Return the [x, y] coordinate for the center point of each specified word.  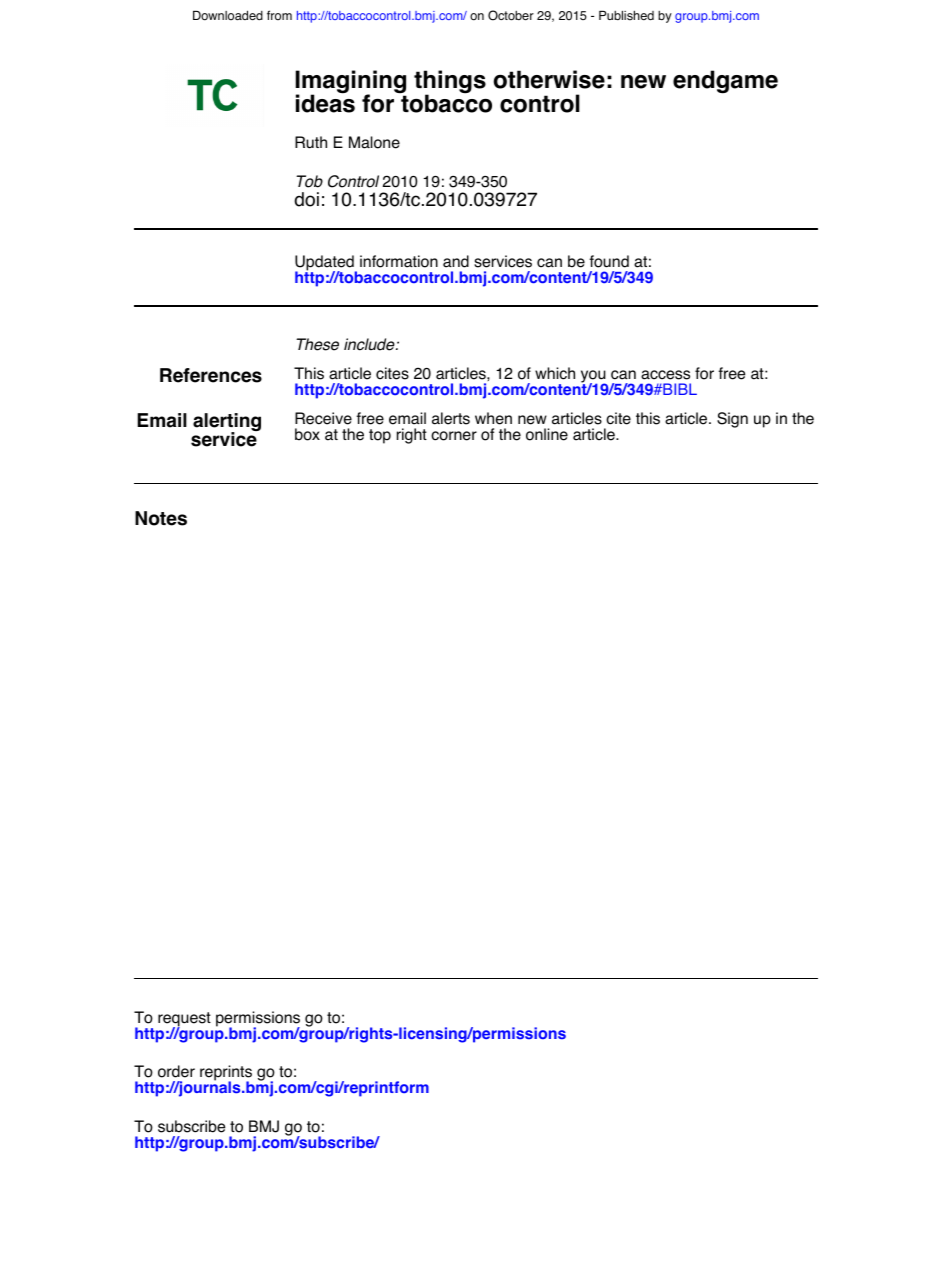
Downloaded [228, 15]
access [665, 375]
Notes [161, 518]
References [211, 375]
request [184, 1020]
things [450, 83]
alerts [451, 418]
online [547, 434]
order [176, 1071]
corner [454, 436]
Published [626, 15]
